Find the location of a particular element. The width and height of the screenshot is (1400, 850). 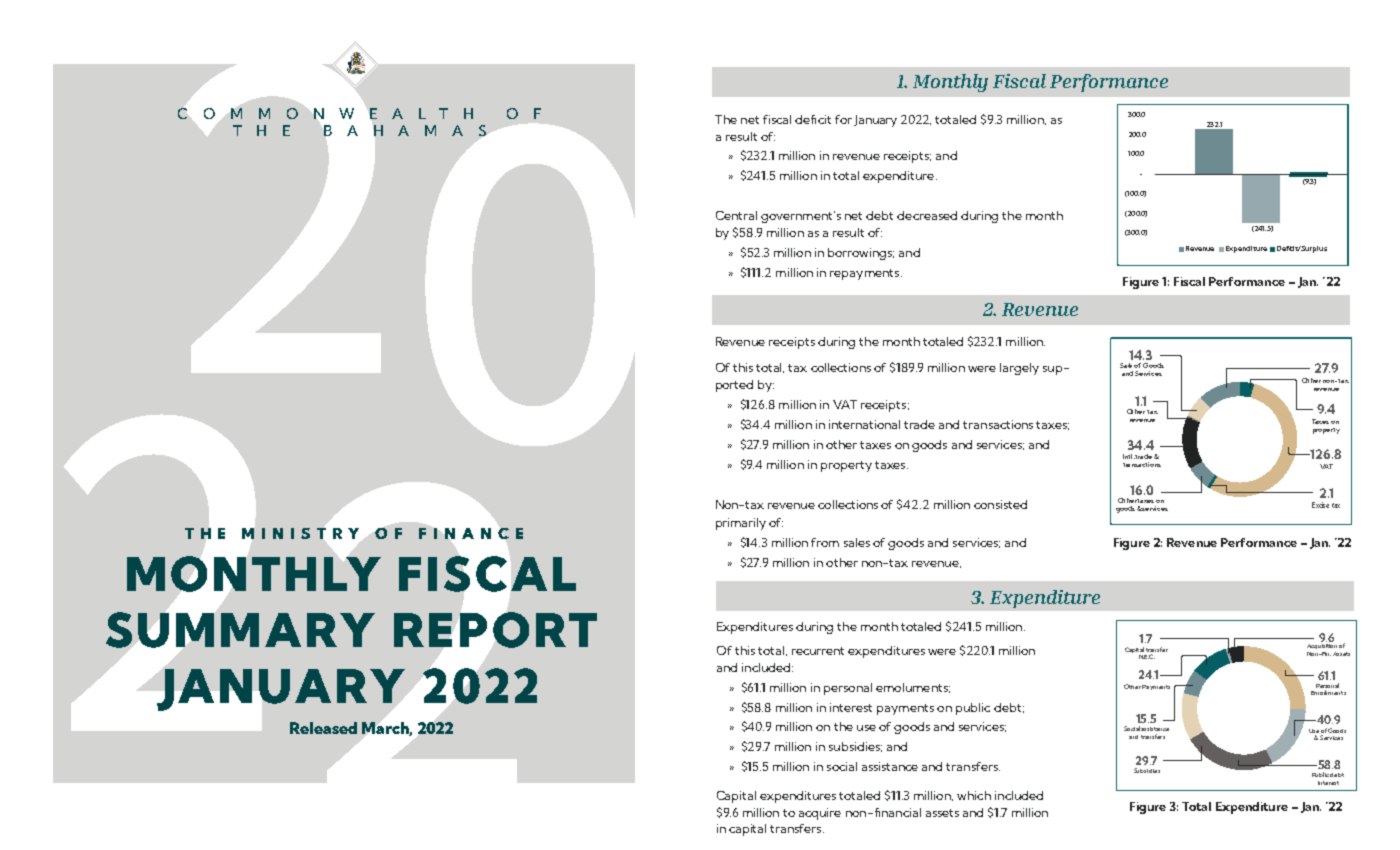

from is located at coordinates (825, 542).
